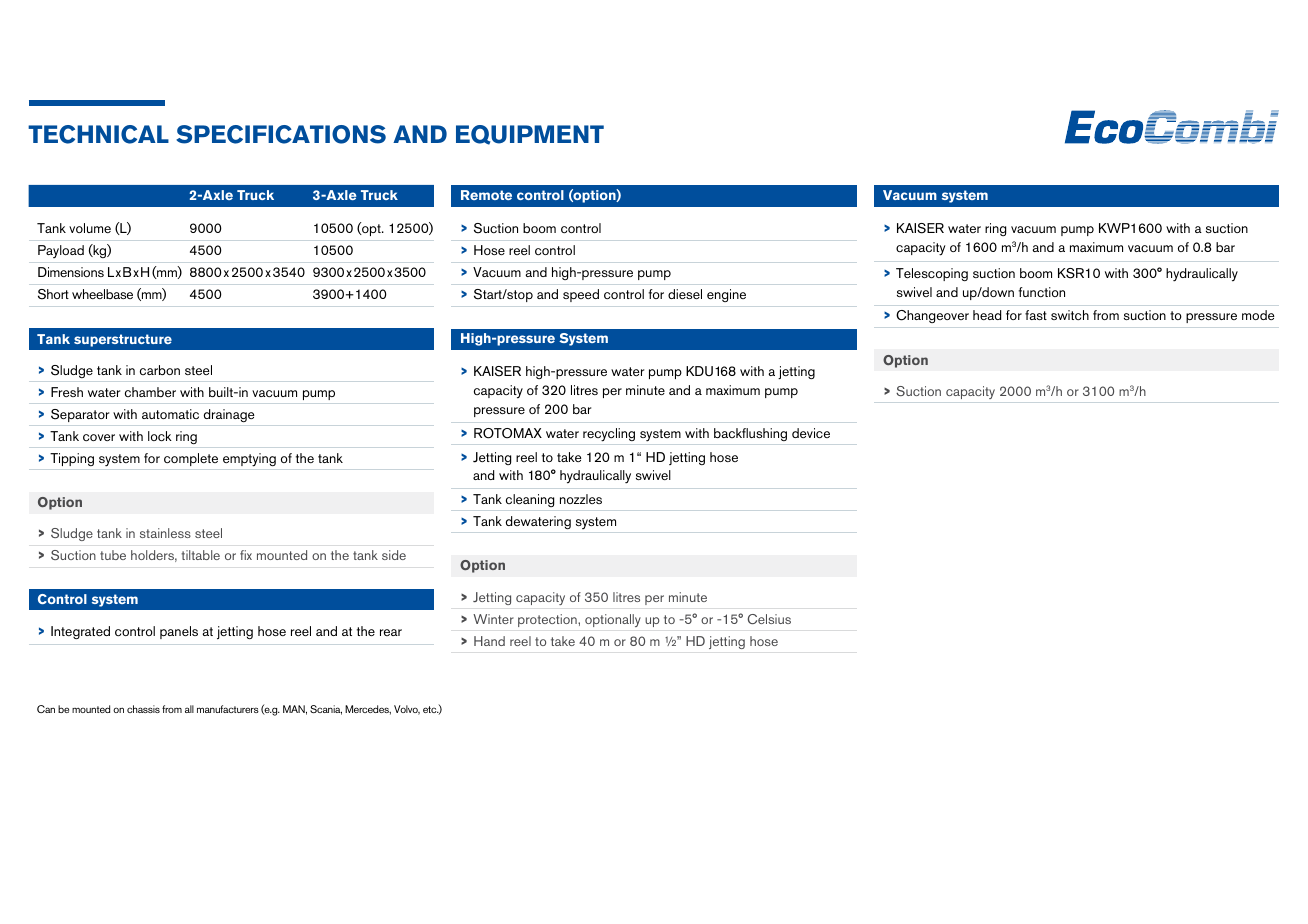 The height and width of the screenshot is (924, 1308). Describe the element at coordinates (811, 433) in the screenshot. I see `device` at that location.
